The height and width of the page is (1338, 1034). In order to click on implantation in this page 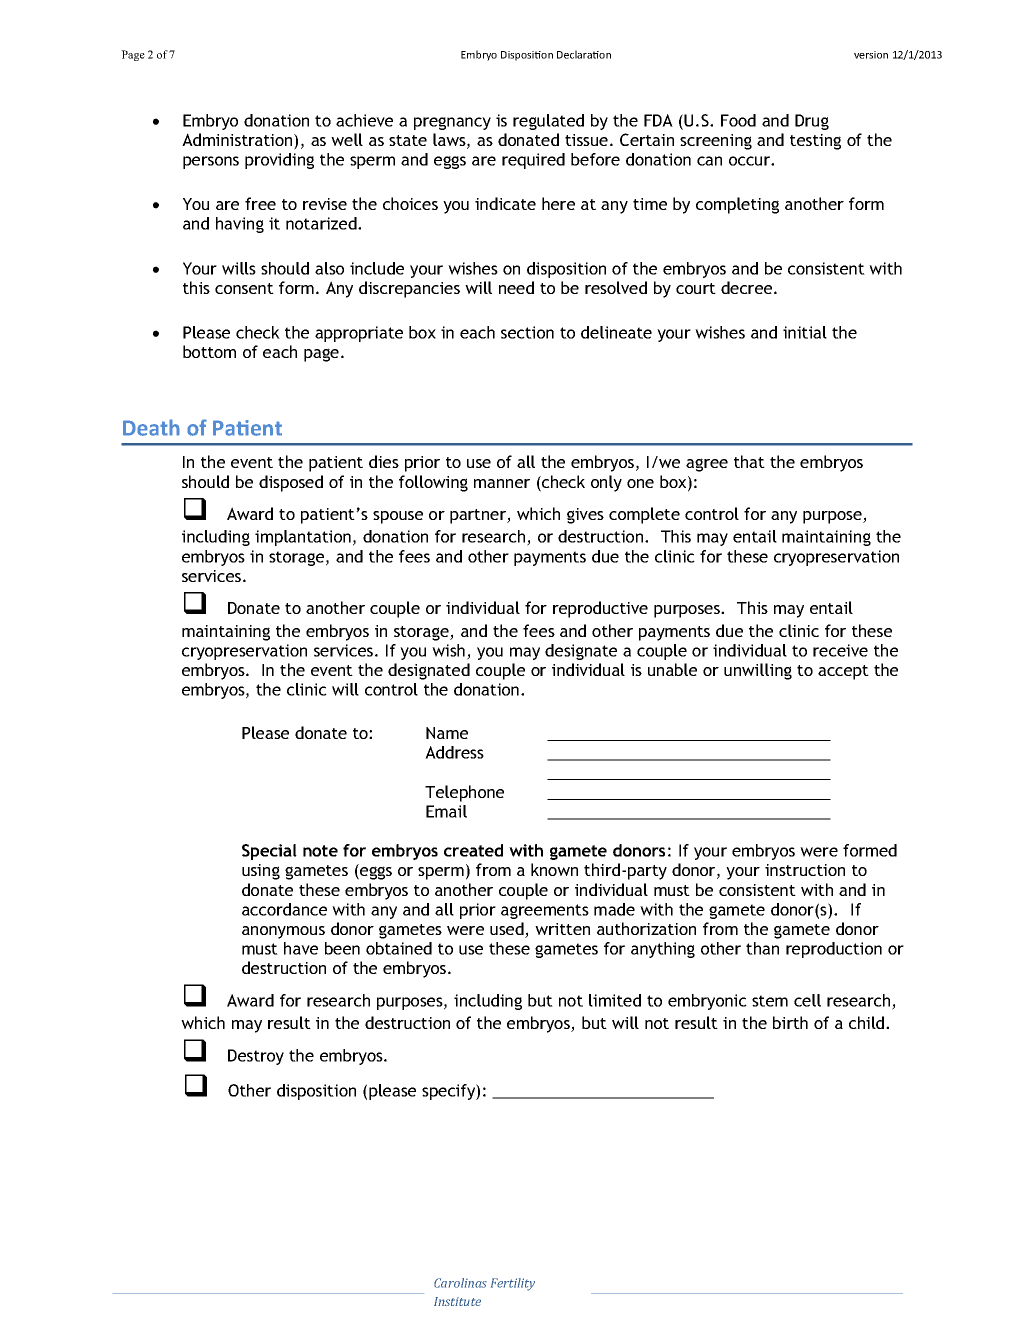, I will do `click(303, 538)`.
